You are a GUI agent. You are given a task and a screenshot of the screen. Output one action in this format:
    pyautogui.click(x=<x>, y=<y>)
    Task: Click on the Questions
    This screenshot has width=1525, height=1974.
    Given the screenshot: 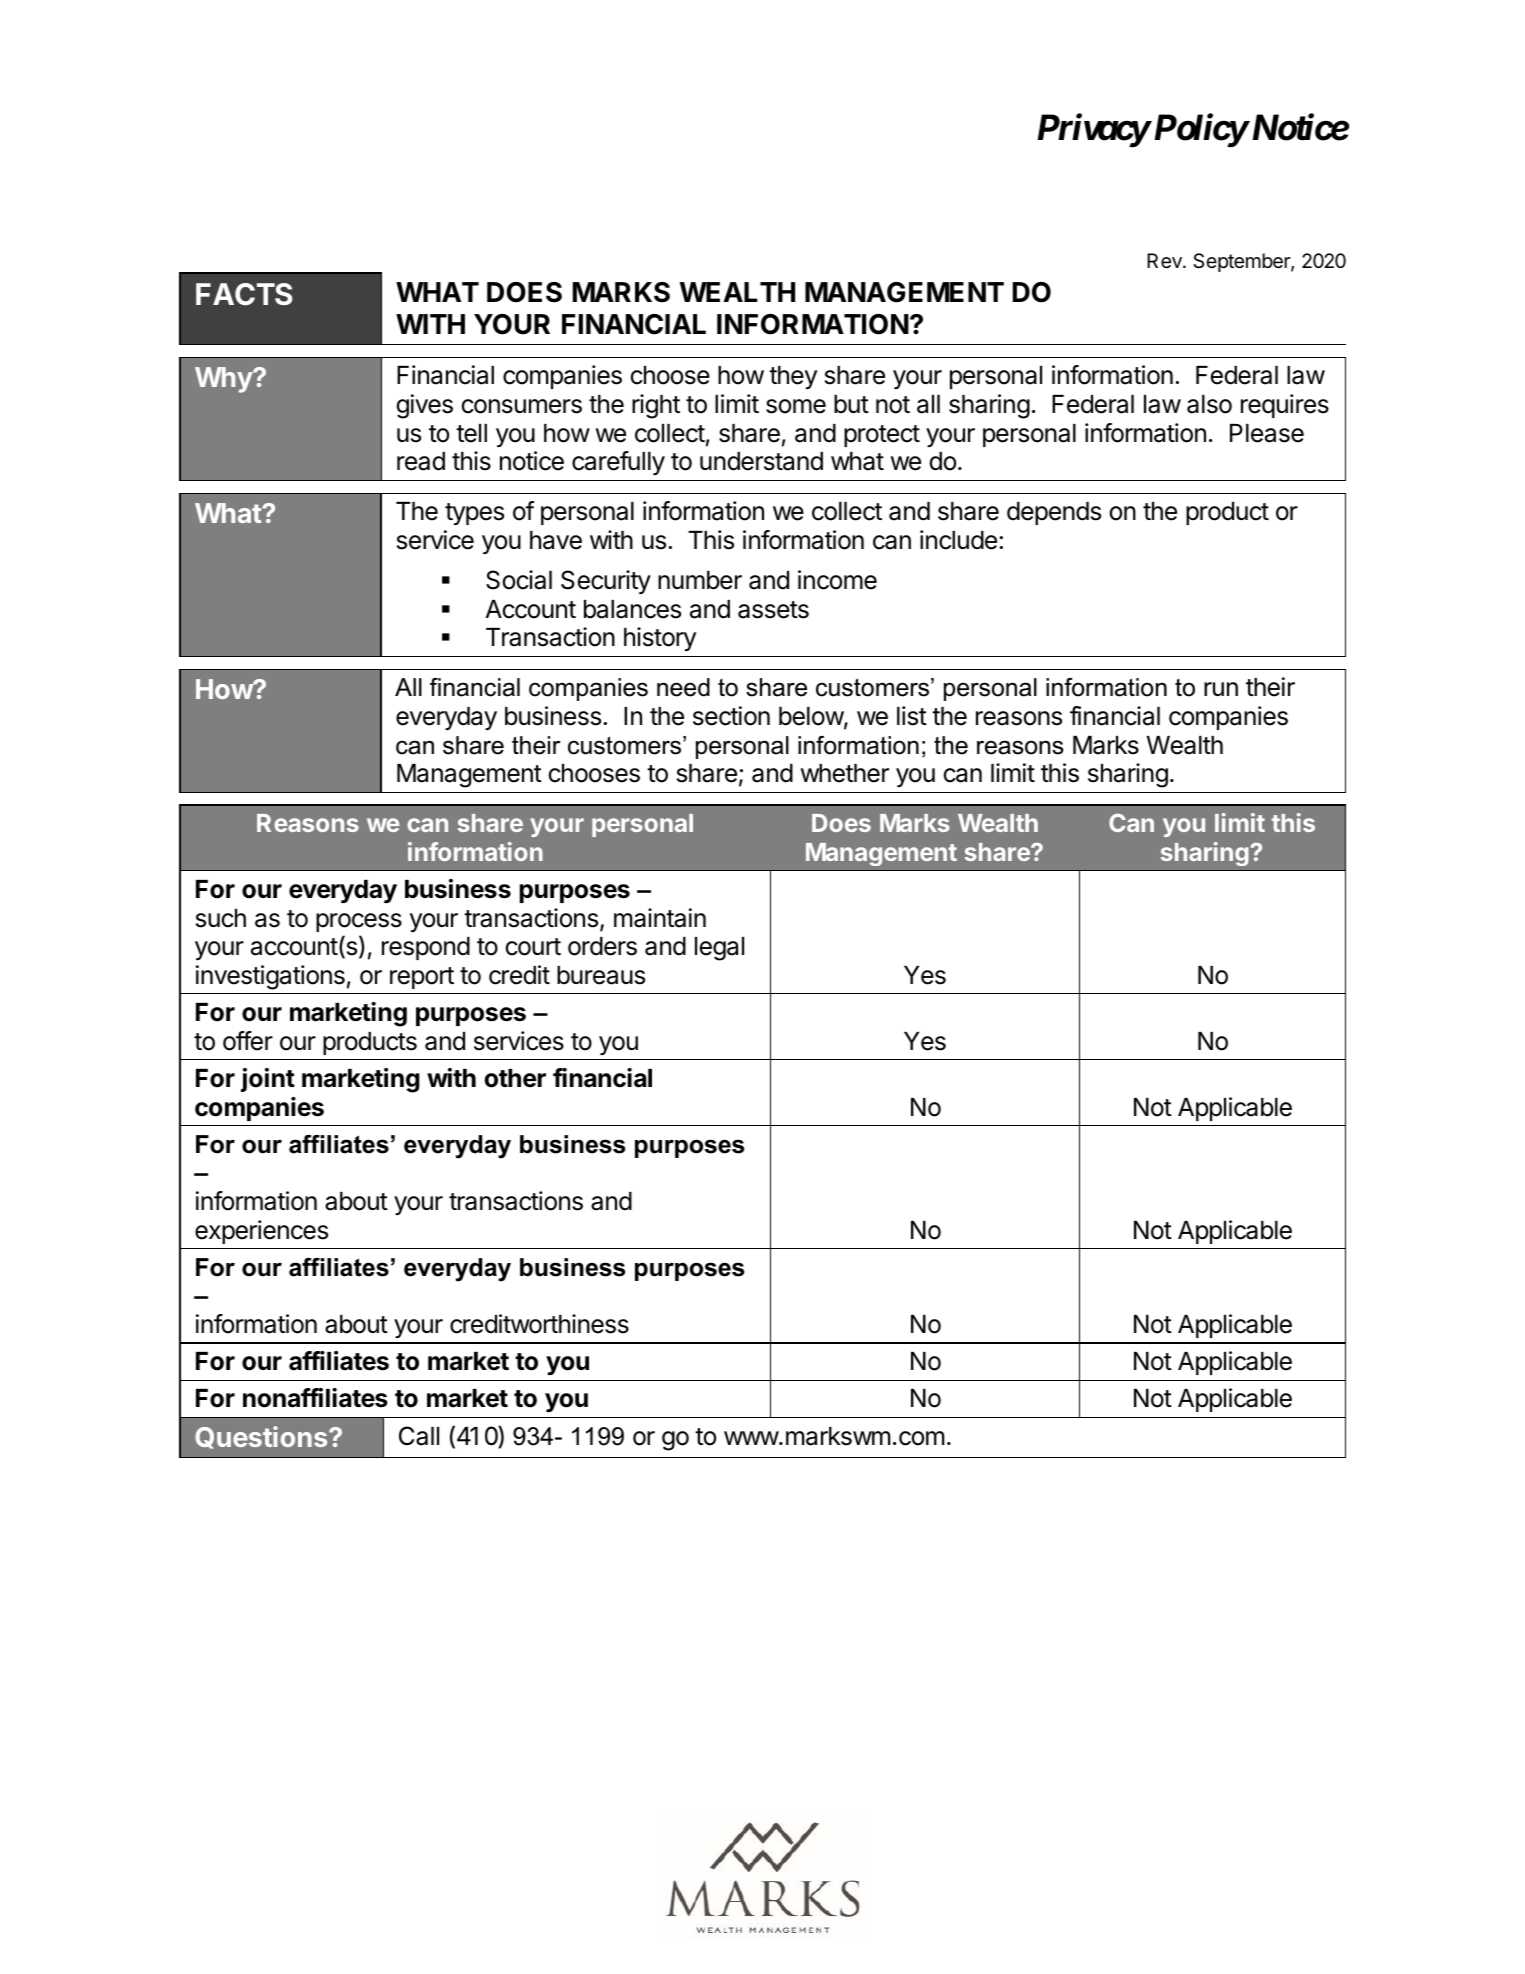 What is the action you would take?
    pyautogui.click(x=262, y=1437)
